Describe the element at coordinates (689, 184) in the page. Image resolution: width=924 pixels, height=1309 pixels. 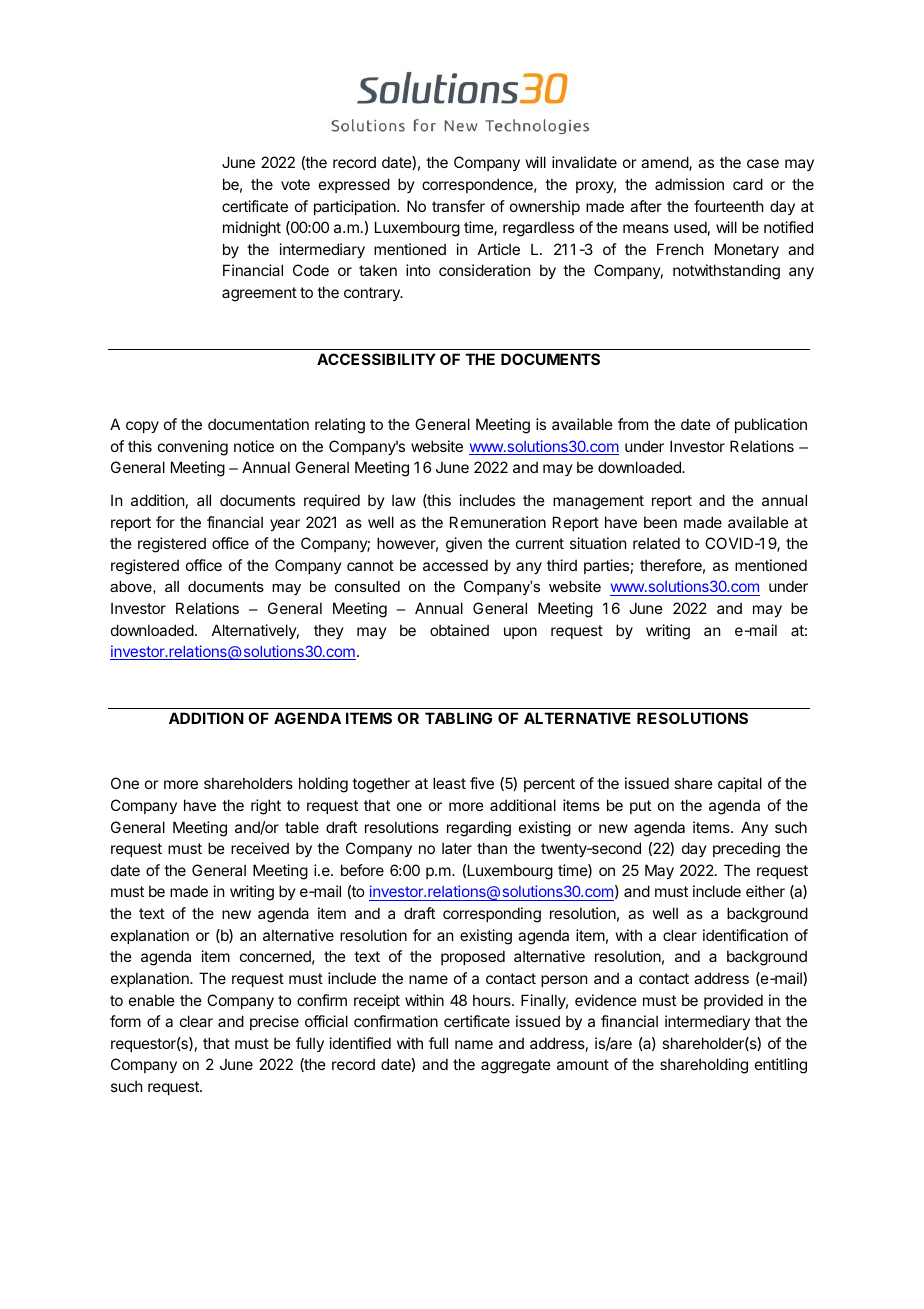
I see `admission` at that location.
